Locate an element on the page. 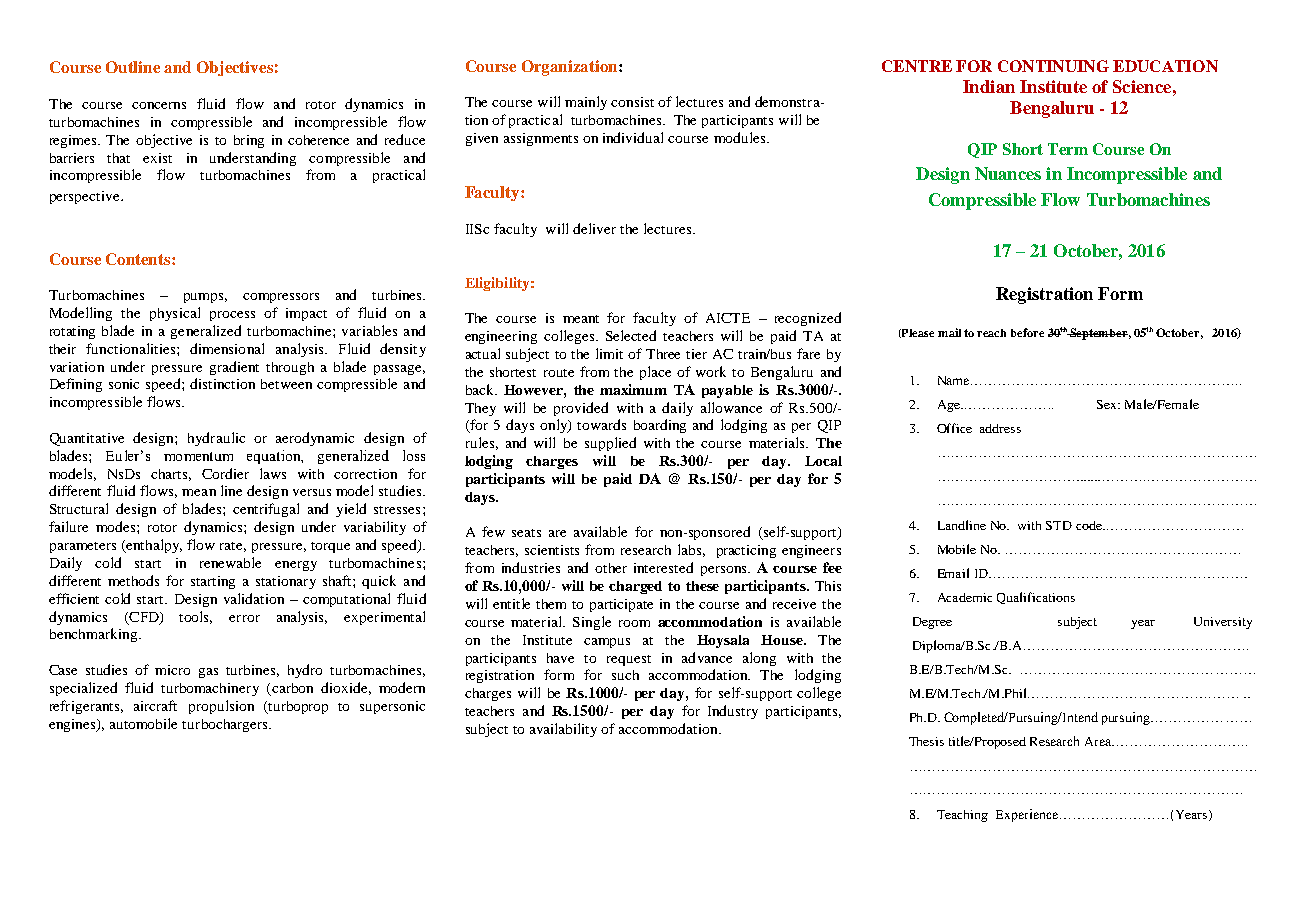 This document has width=1307, height=924. renewable is located at coordinates (230, 562).
